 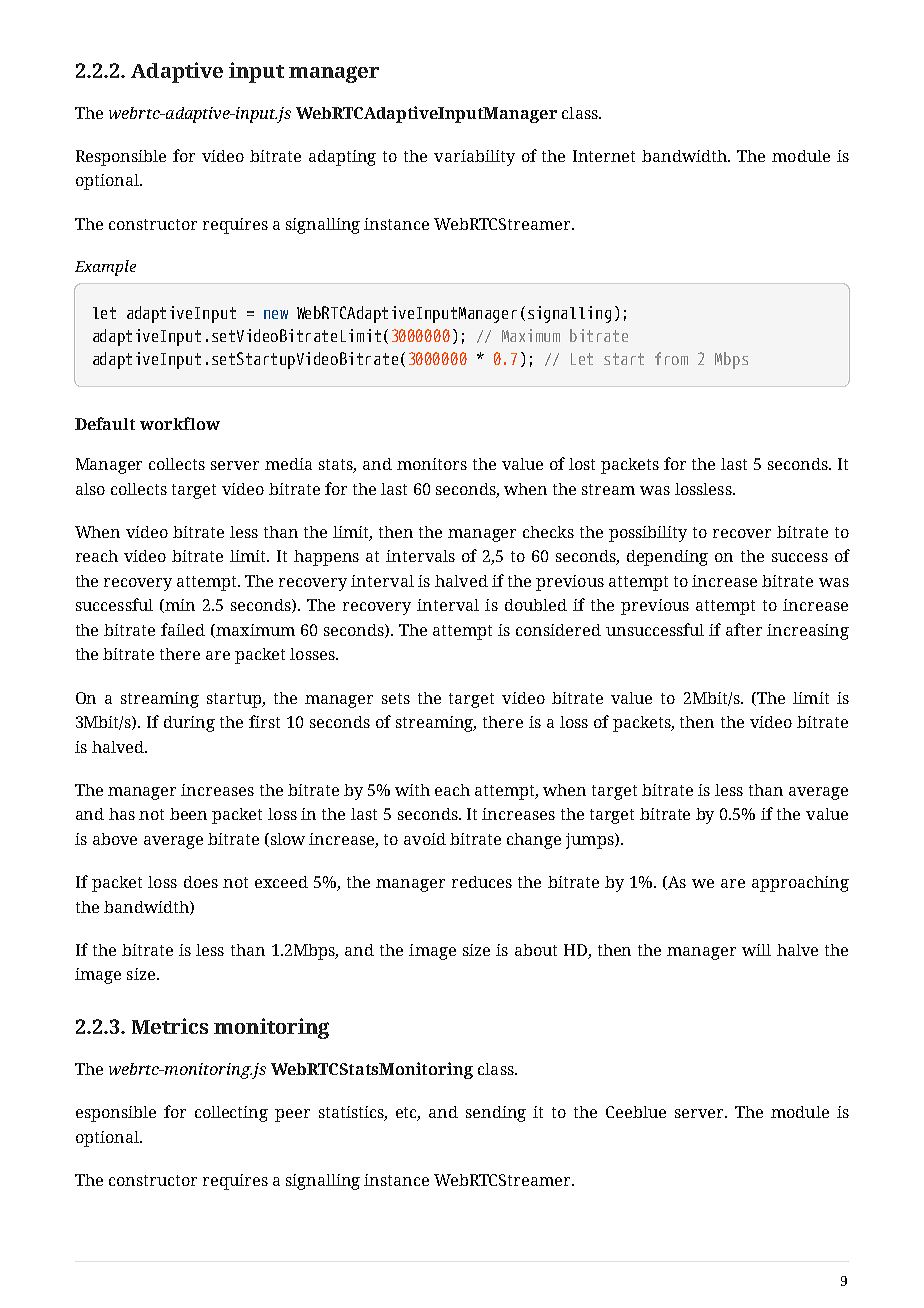 I want to click on Internet, so click(x=604, y=156).
